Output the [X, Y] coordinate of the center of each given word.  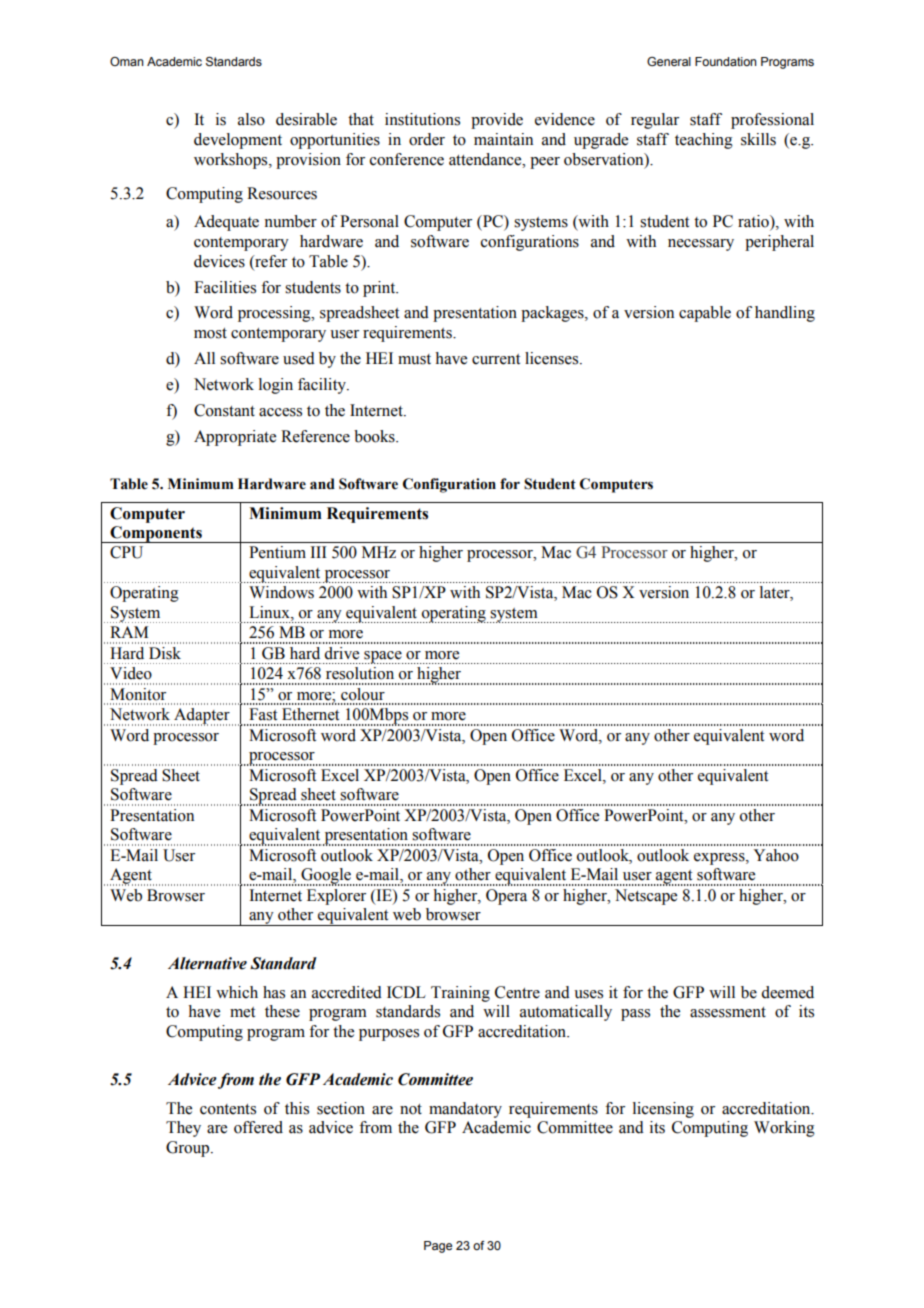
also [251, 119]
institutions [422, 119]
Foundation [726, 61]
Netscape [646, 897]
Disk [165, 653]
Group [189, 1149]
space [383, 657]
